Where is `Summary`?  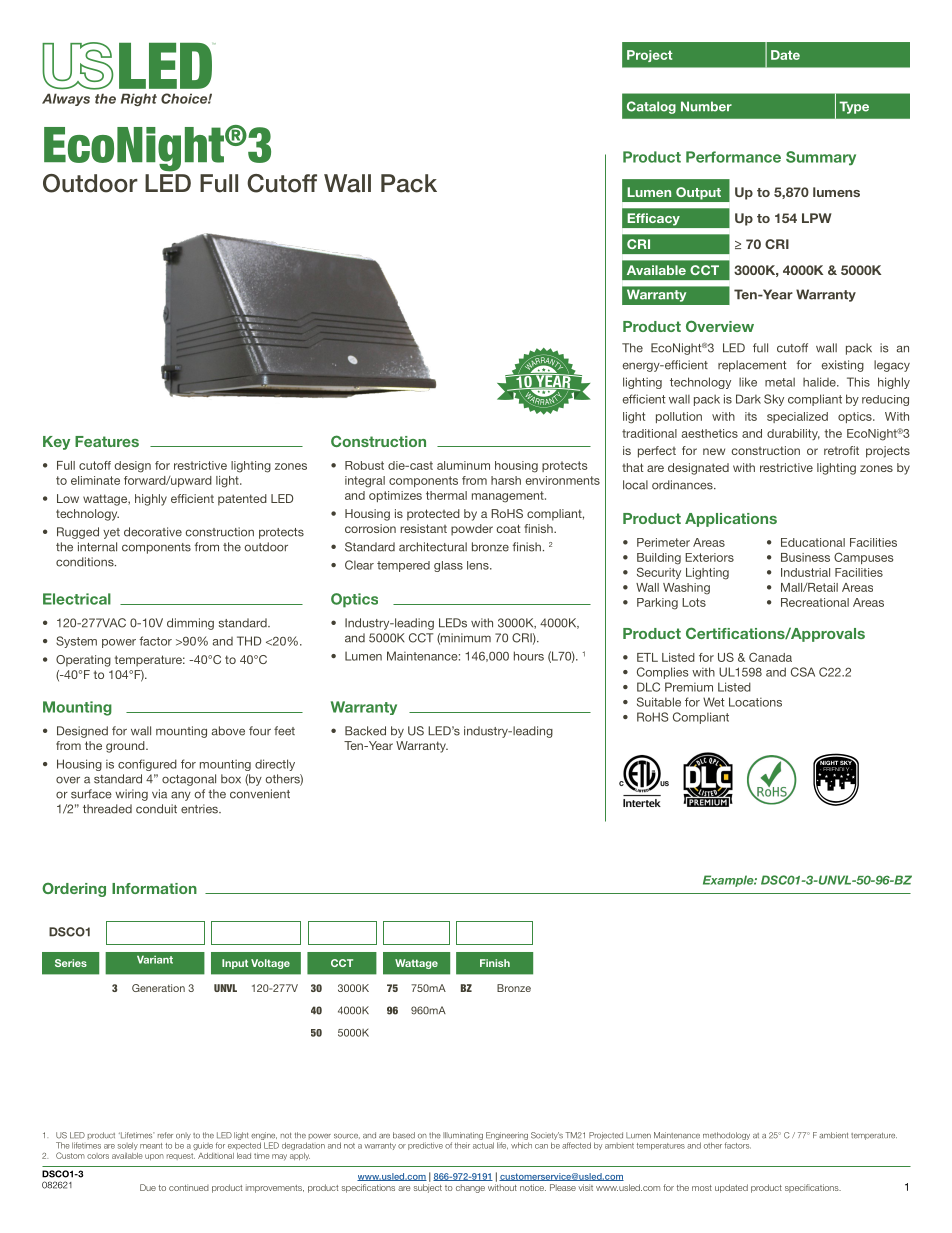 Summary is located at coordinates (821, 158).
